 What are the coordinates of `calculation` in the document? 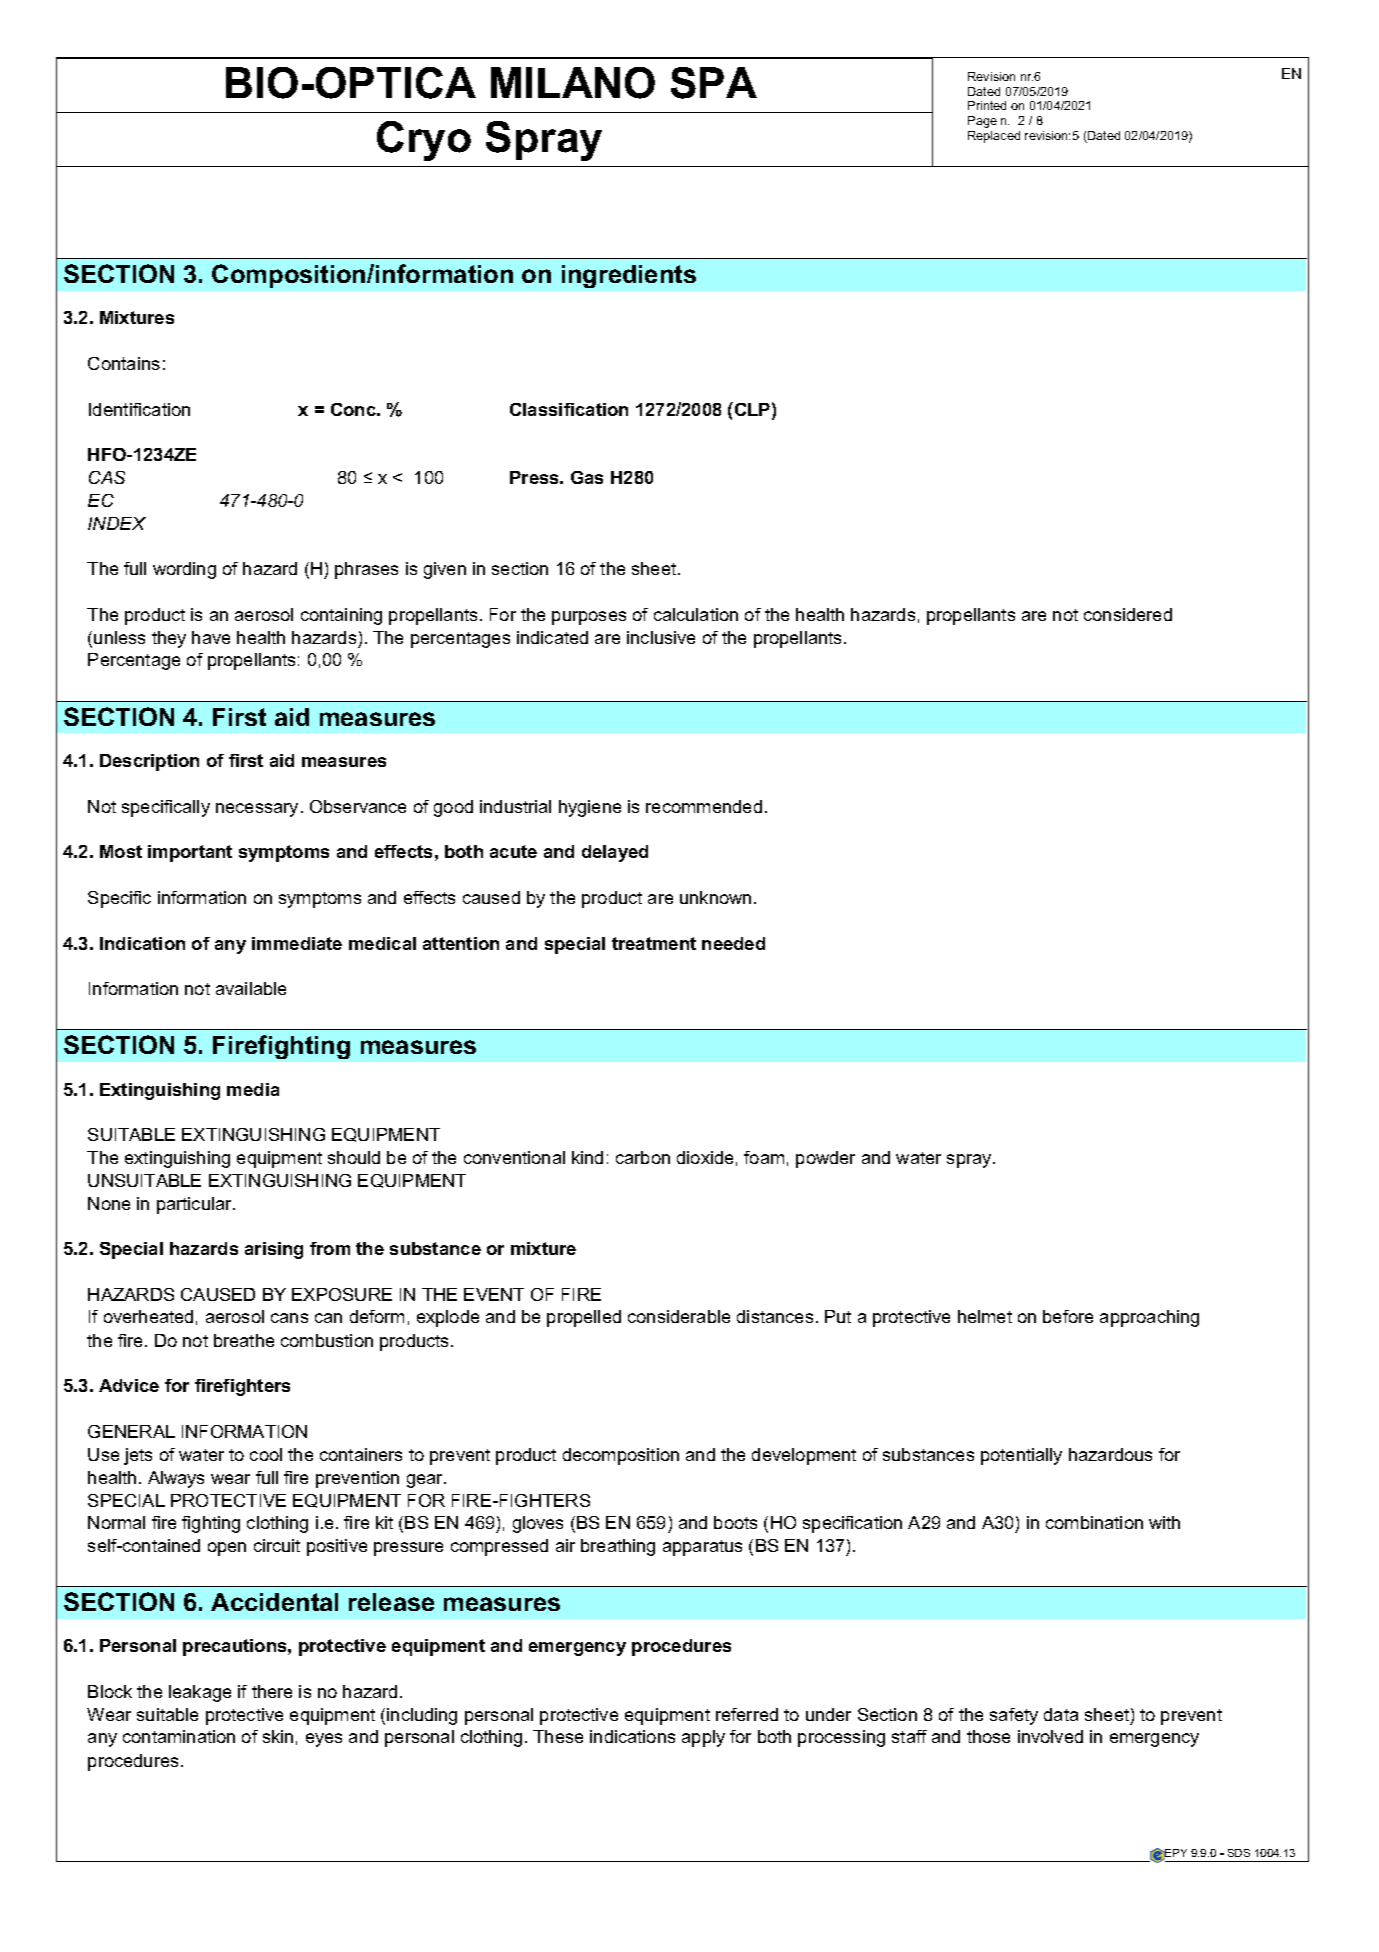 It's located at (696, 614).
